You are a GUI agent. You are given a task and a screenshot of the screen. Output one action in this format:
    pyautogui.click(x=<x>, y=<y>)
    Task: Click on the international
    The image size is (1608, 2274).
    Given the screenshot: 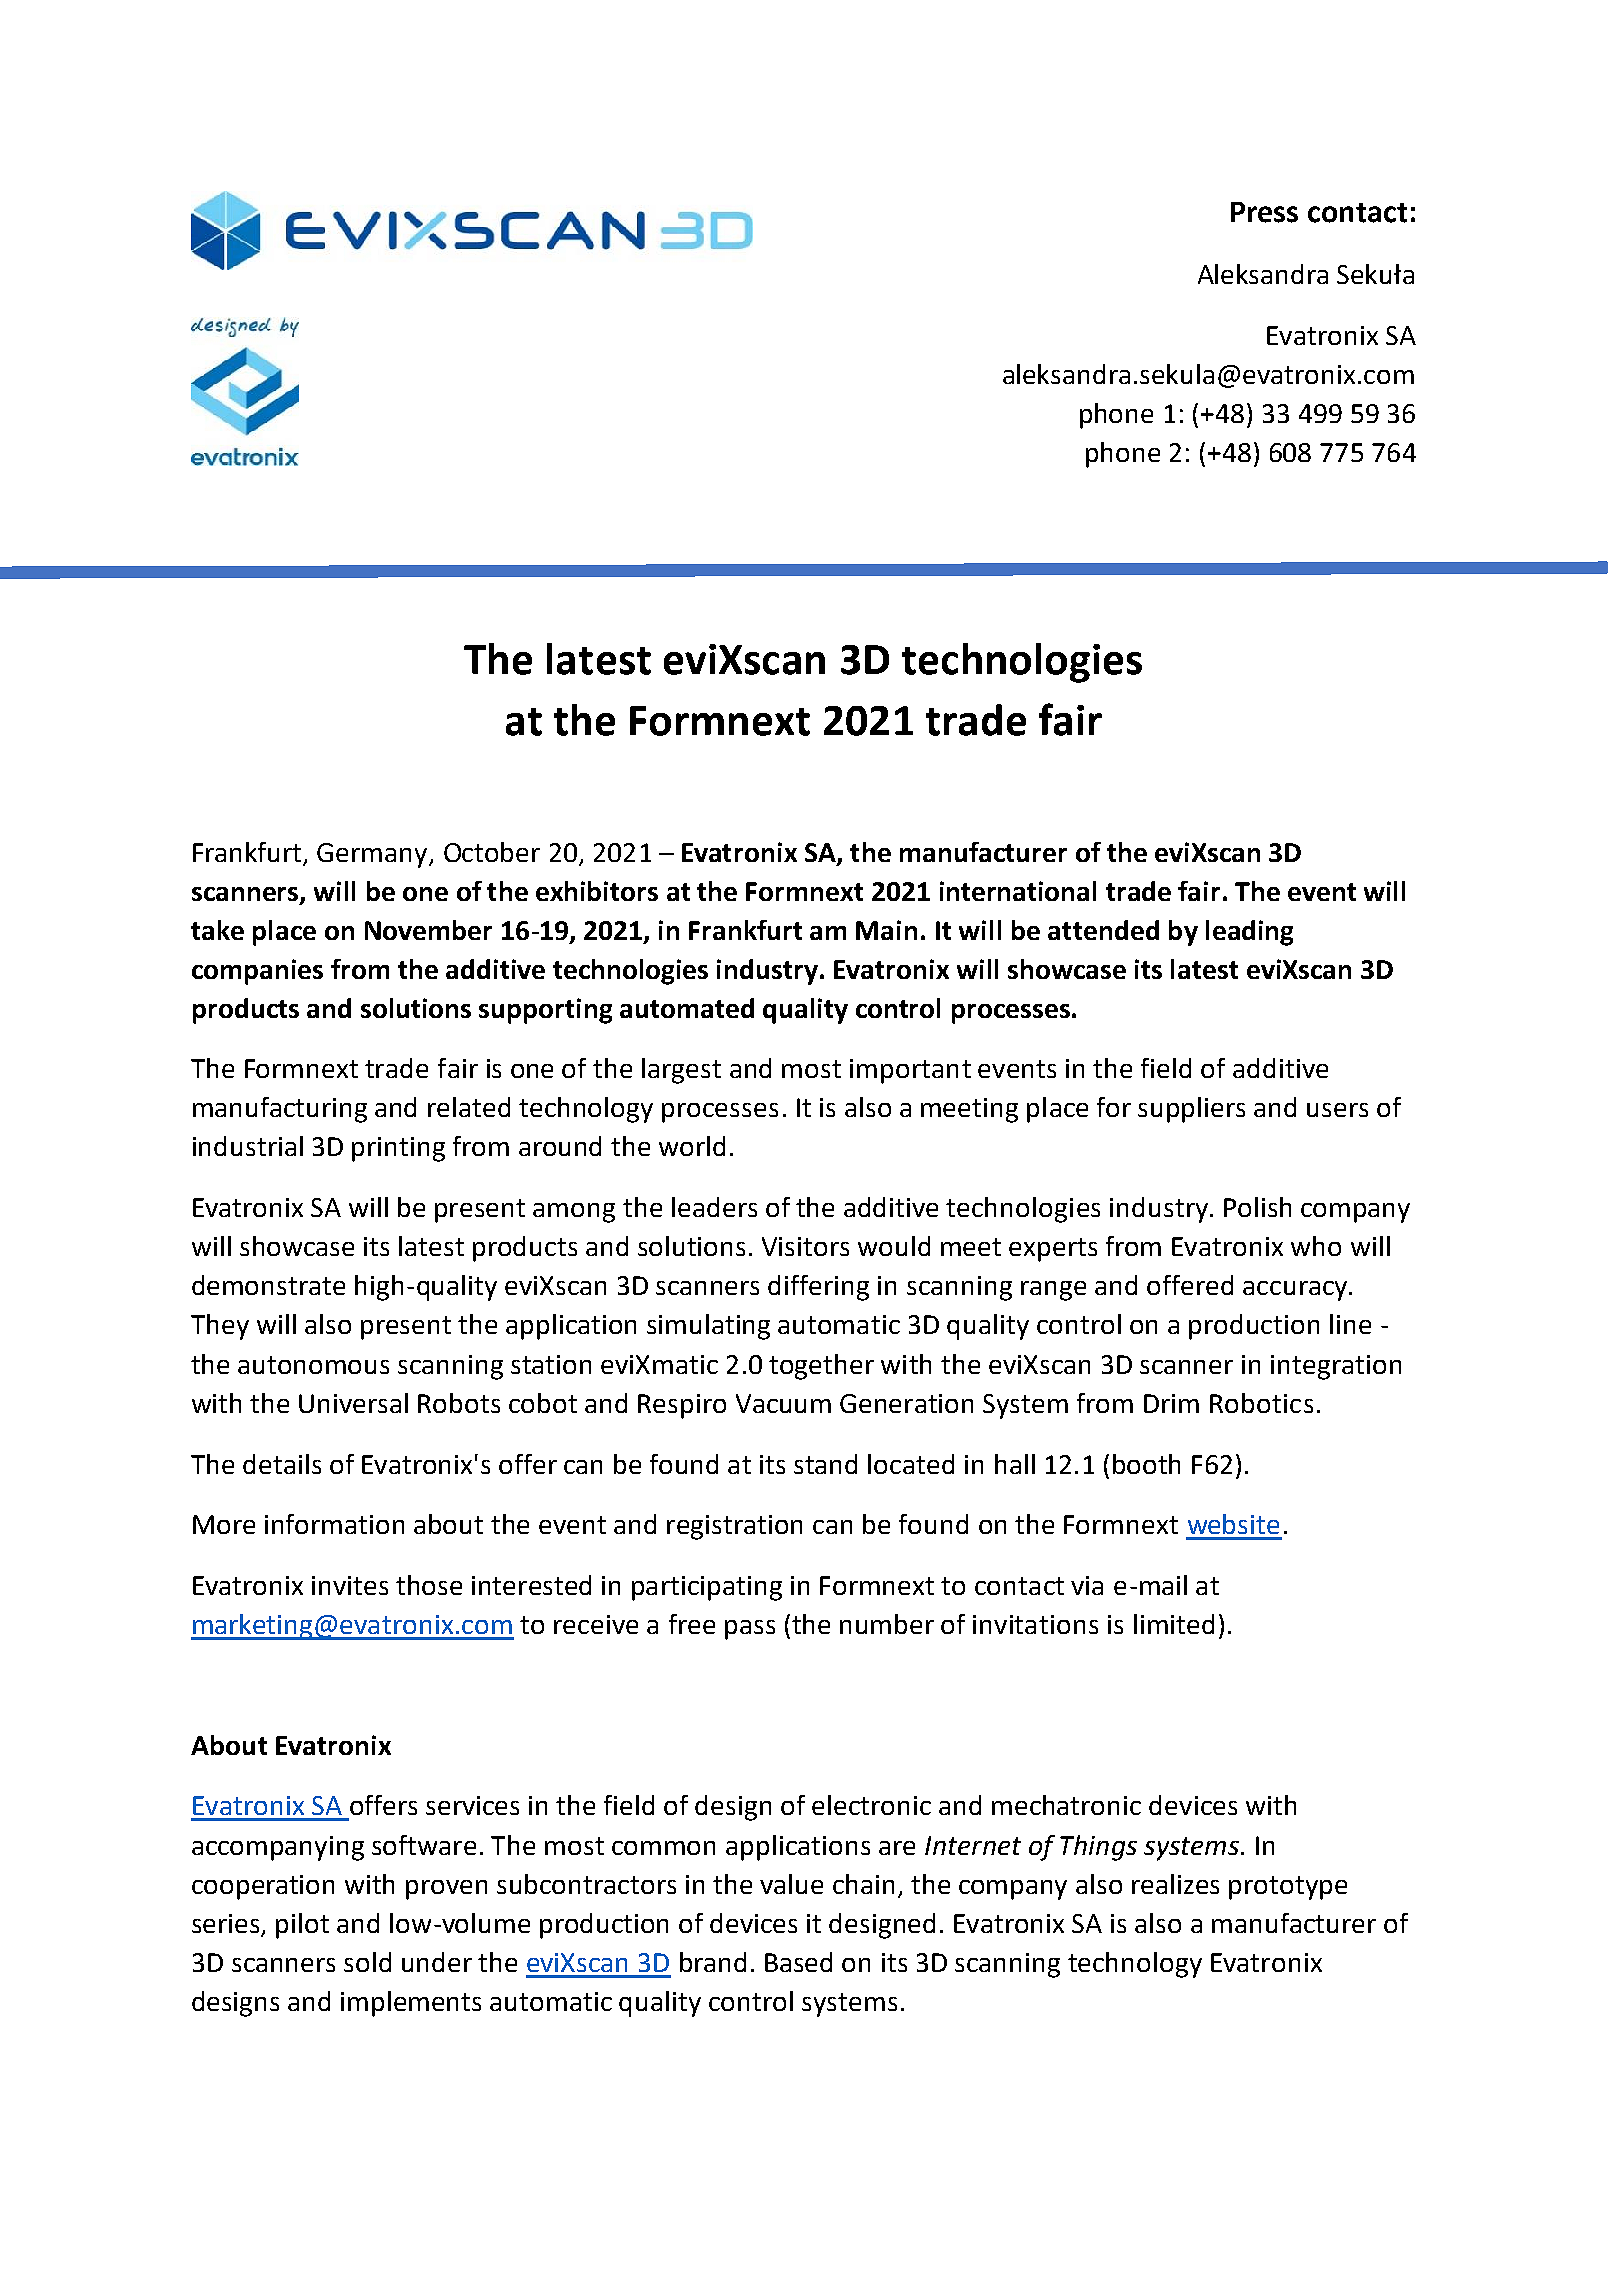 What is the action you would take?
    pyautogui.click(x=1018, y=891)
